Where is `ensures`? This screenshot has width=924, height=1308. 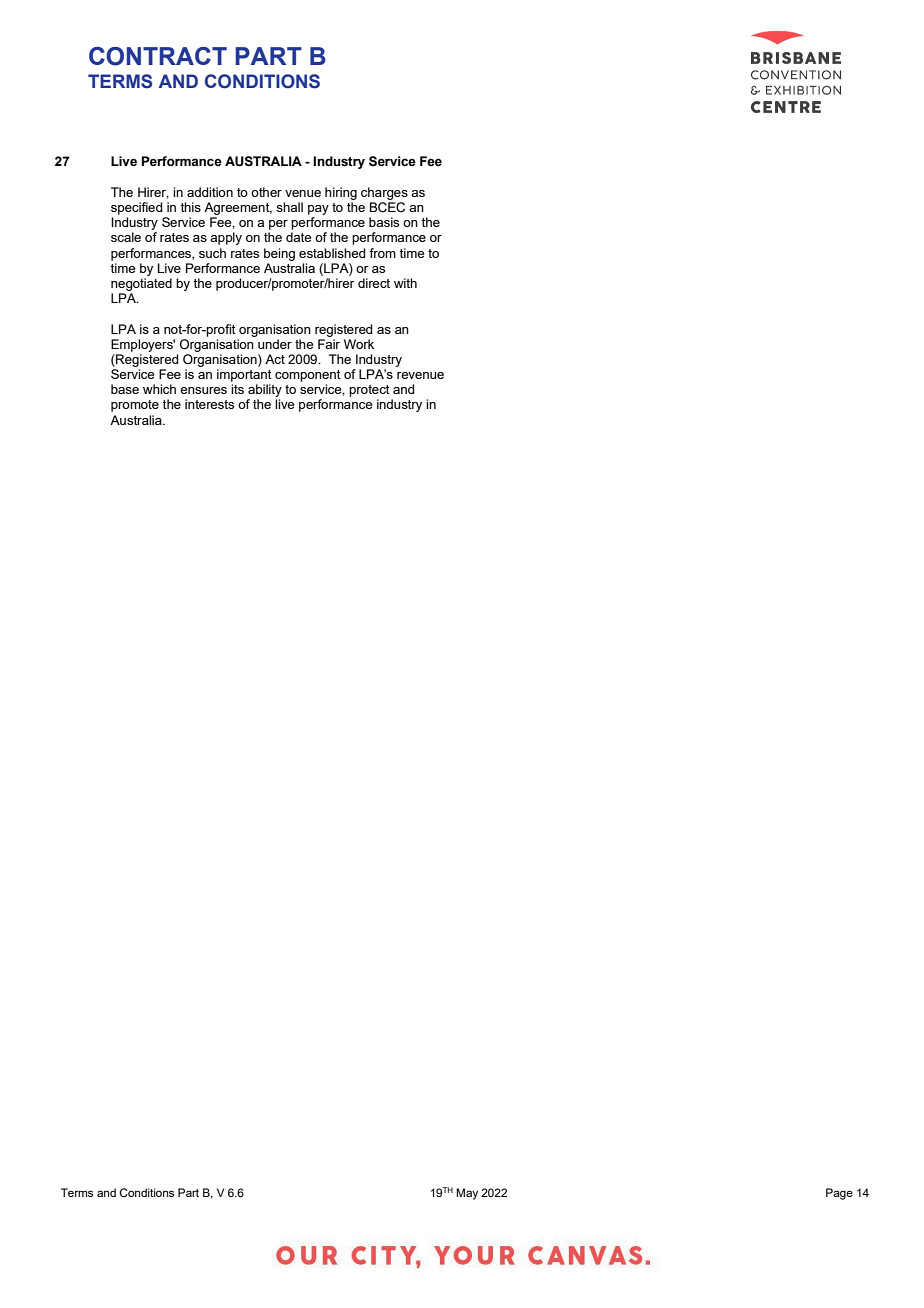
ensures is located at coordinates (203, 390).
